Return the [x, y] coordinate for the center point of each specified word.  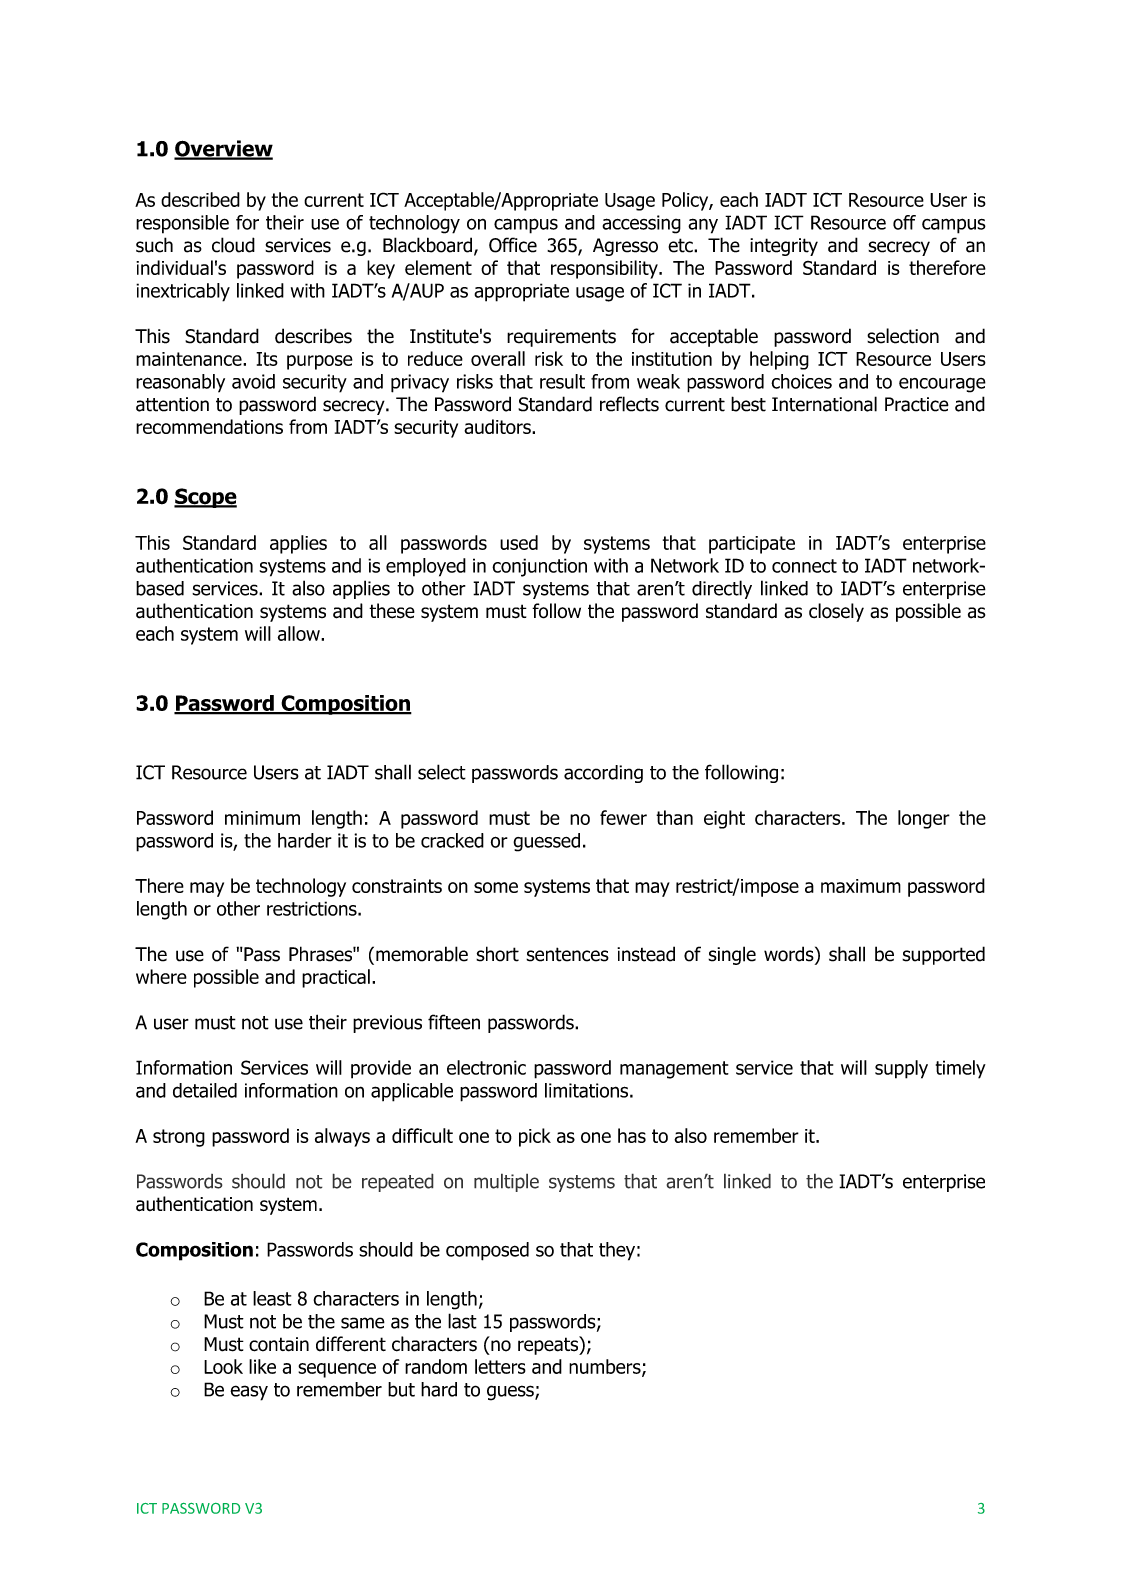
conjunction [539, 567]
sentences [567, 954]
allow [300, 633]
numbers [606, 1367]
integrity [784, 247]
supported [943, 955]
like [262, 1366]
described [200, 199]
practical [336, 978]
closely [836, 612]
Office [513, 245]
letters [500, 1366]
